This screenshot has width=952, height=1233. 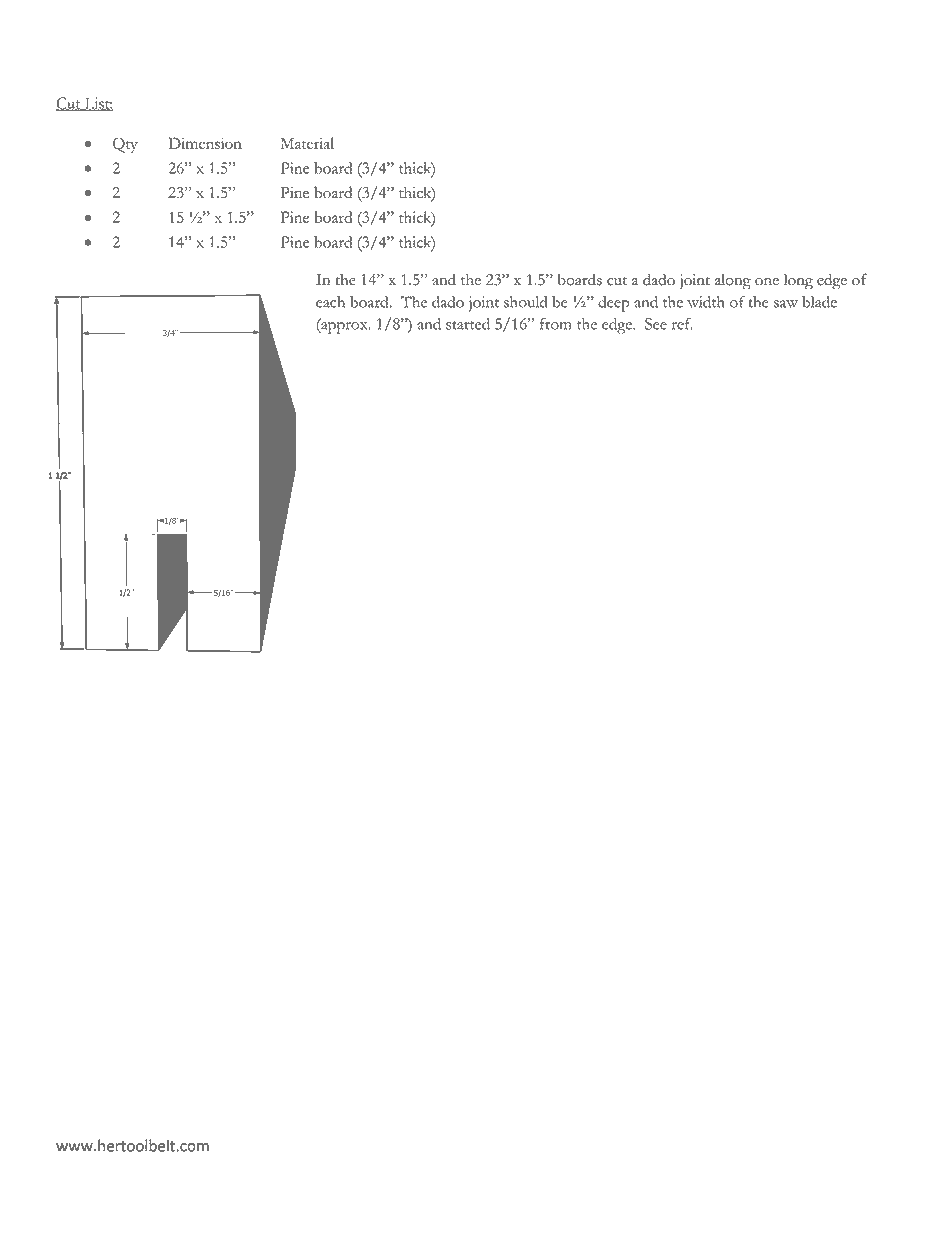 I want to click on each, so click(x=330, y=302).
